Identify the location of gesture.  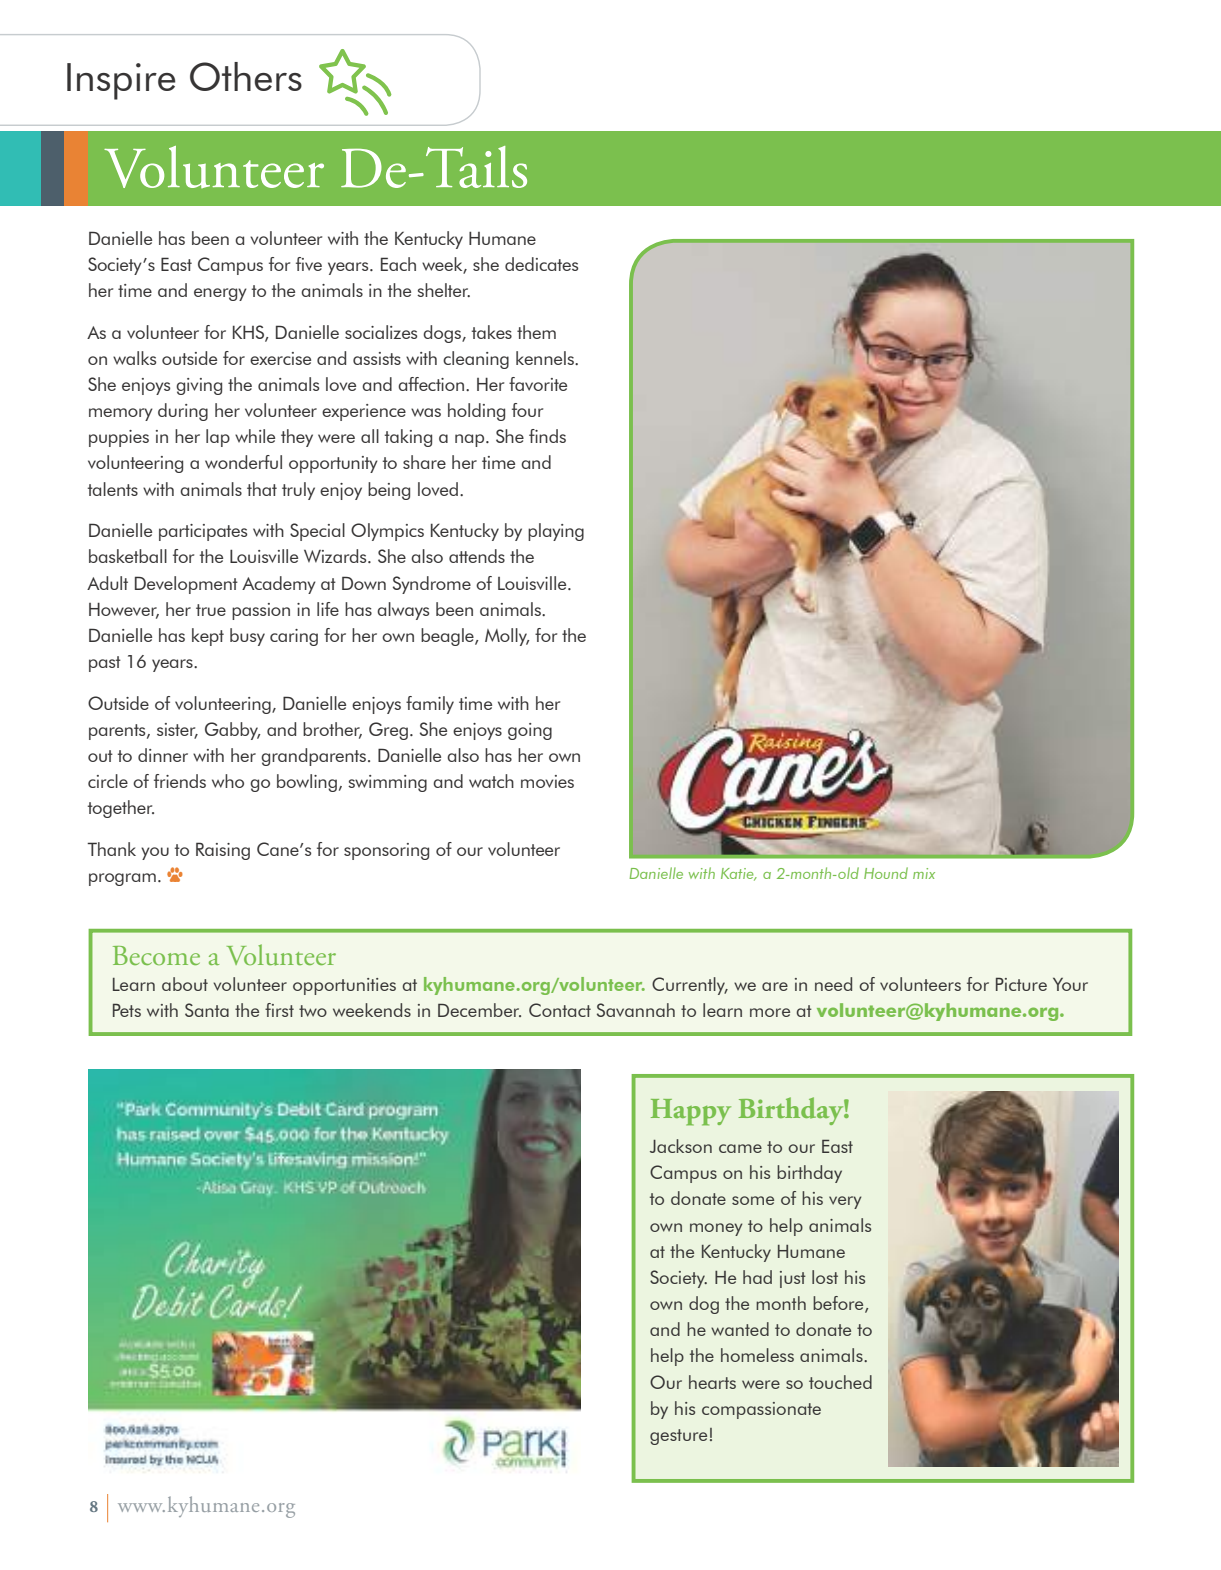
(678, 1437).
